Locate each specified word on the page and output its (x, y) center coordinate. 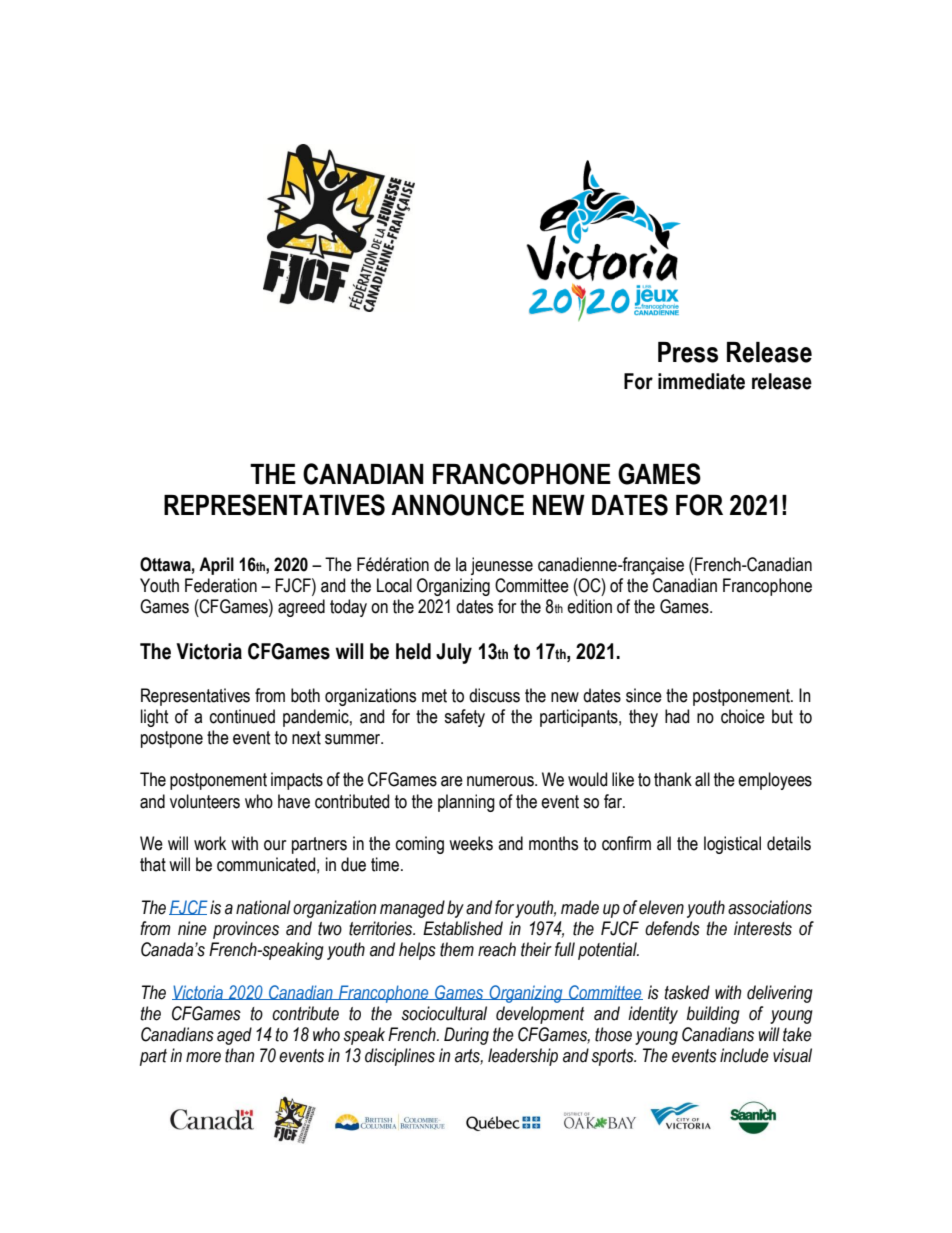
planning (466, 803)
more (203, 1057)
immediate (701, 381)
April (216, 566)
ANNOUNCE (457, 505)
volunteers (205, 801)
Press (688, 352)
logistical (732, 845)
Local (394, 585)
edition (589, 606)
